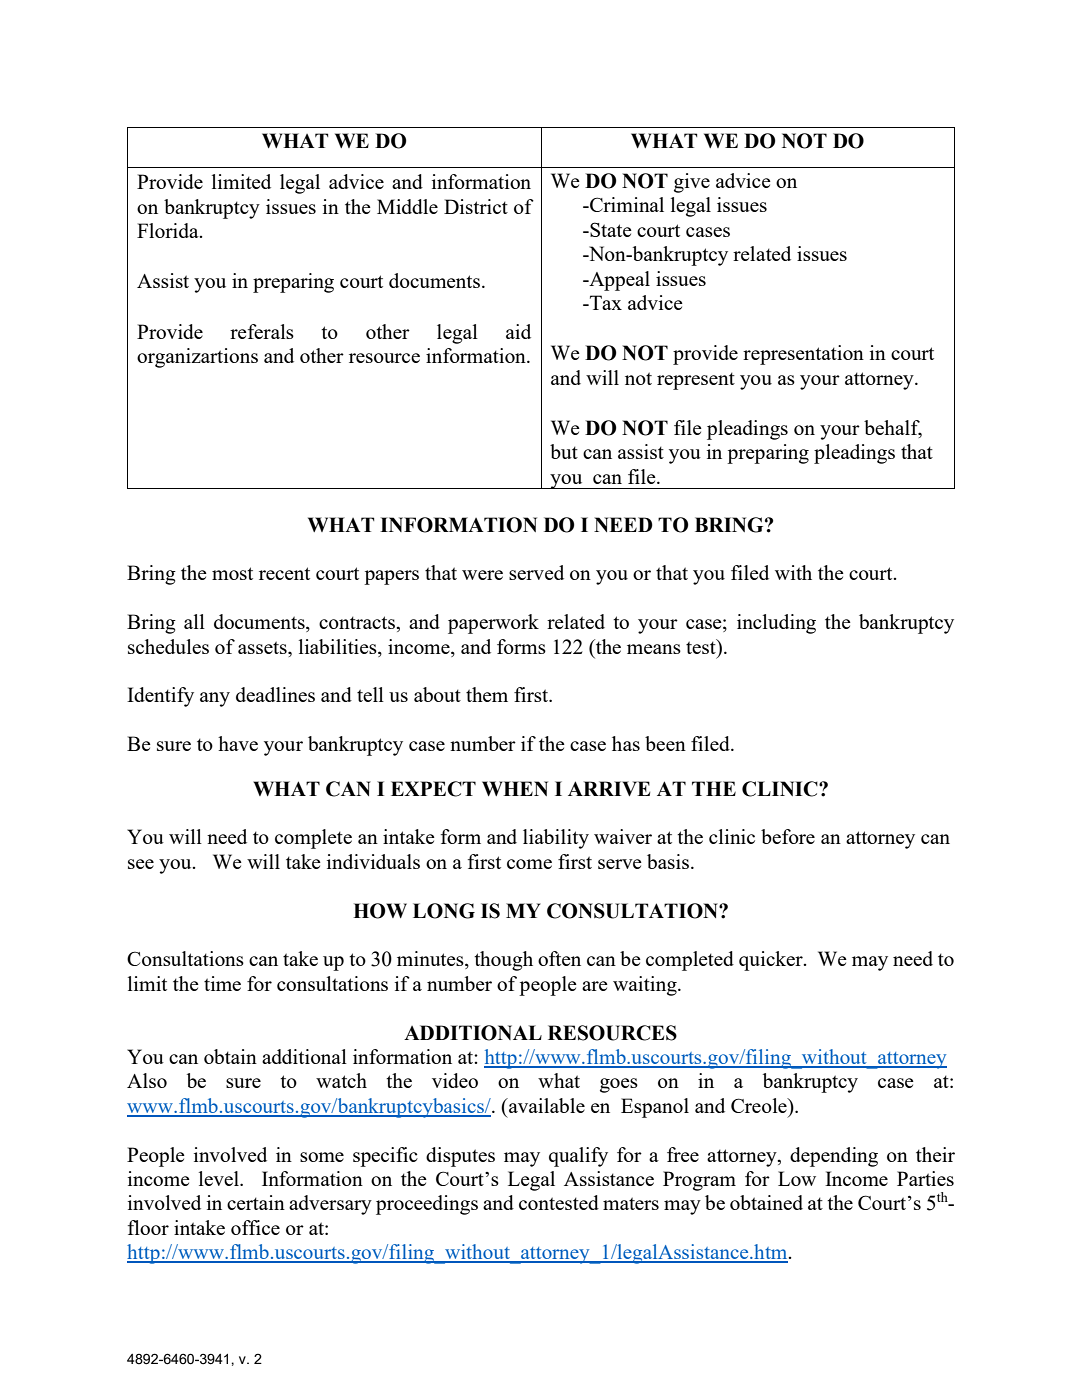 This image has height=1400, width=1082. I want to click on them, so click(487, 694).
